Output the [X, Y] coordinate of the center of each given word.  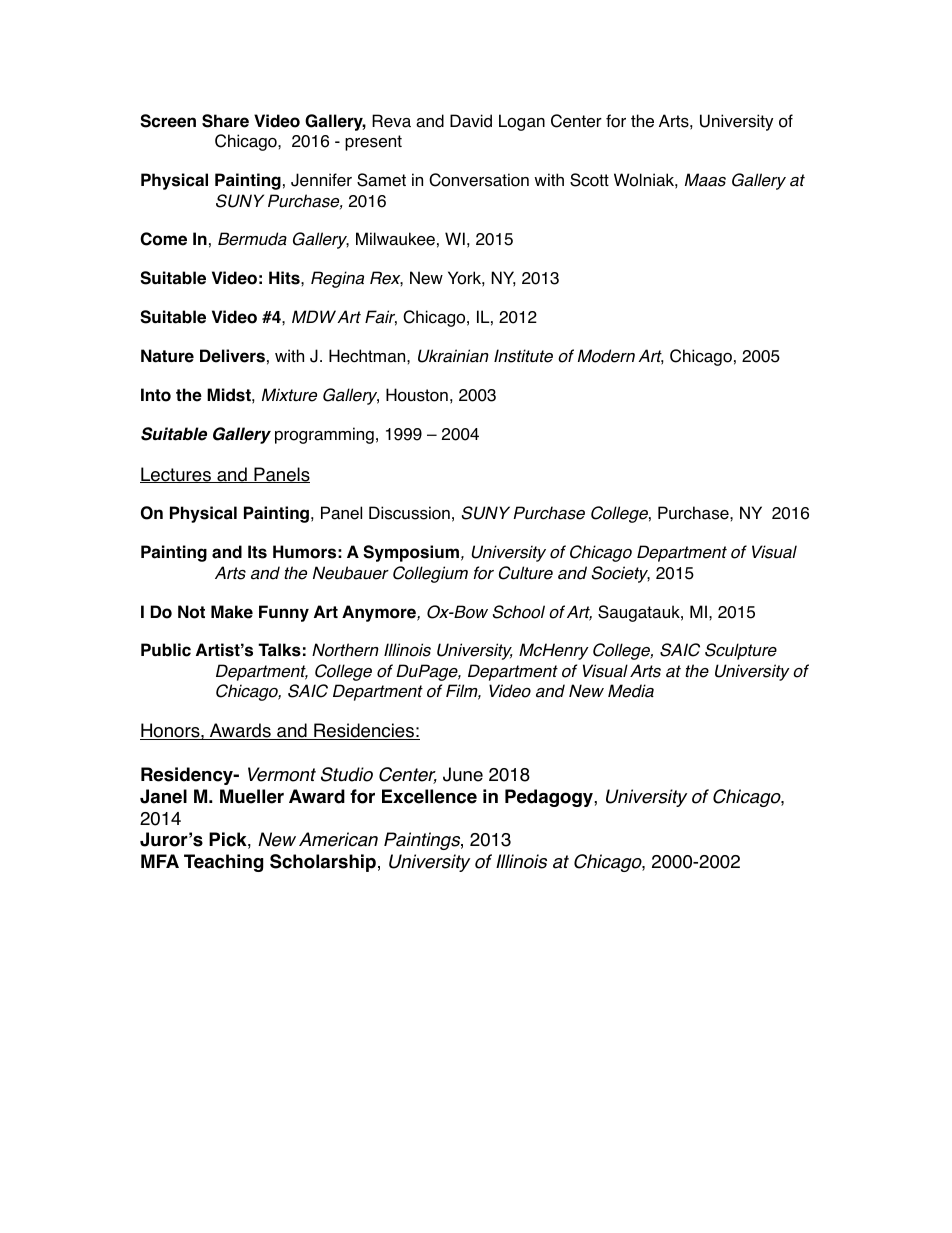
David [471, 121]
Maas [705, 180]
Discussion [409, 513]
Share [225, 121]
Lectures [176, 475]
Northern [345, 650]
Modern [606, 356]
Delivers [232, 356]
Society [621, 574]
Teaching [223, 863]
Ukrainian [453, 356]
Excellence [429, 796]
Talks [279, 650]
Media [631, 691]
